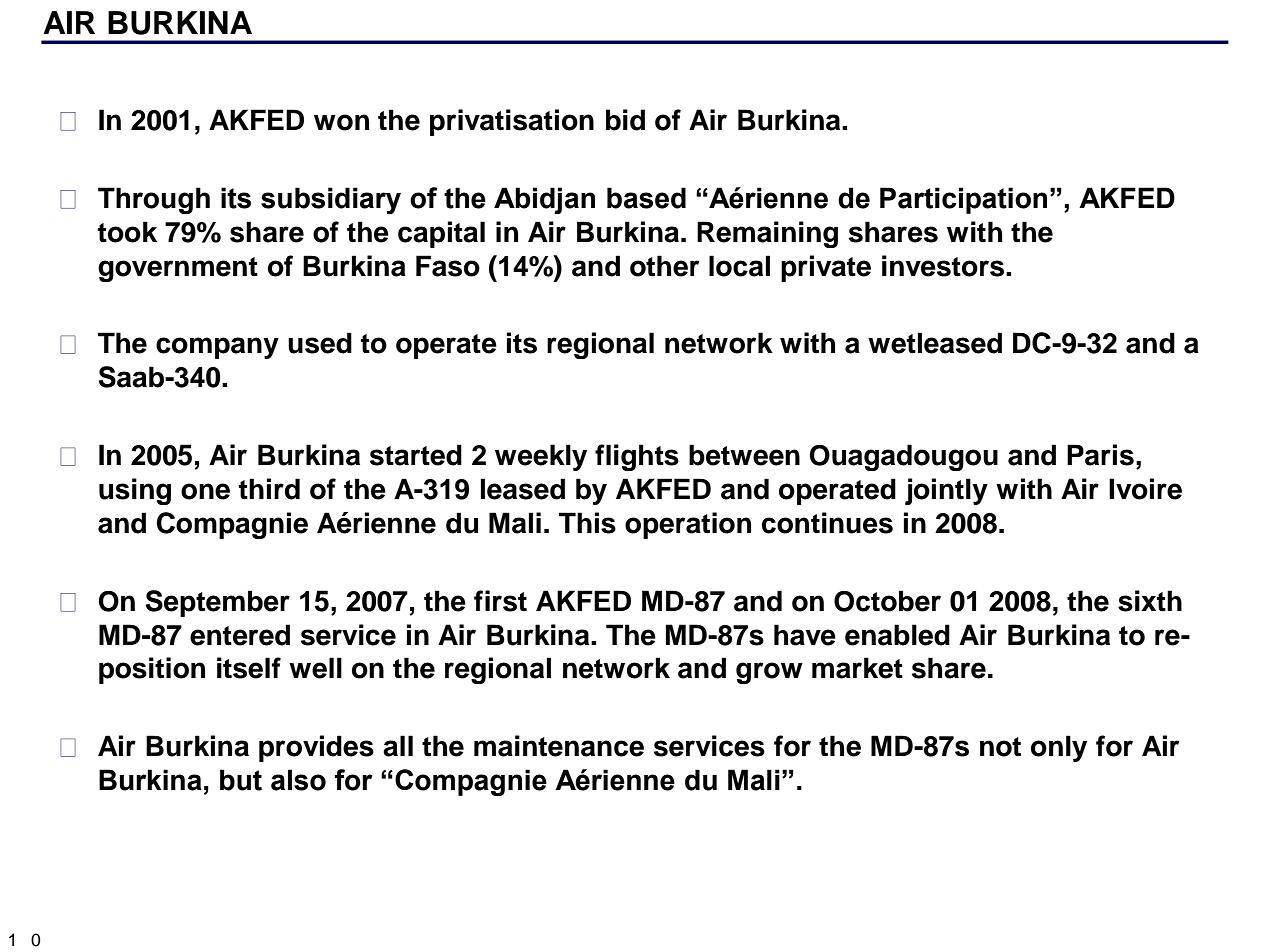 This screenshot has width=1270, height=952. I want to click on investors, so click(943, 266).
